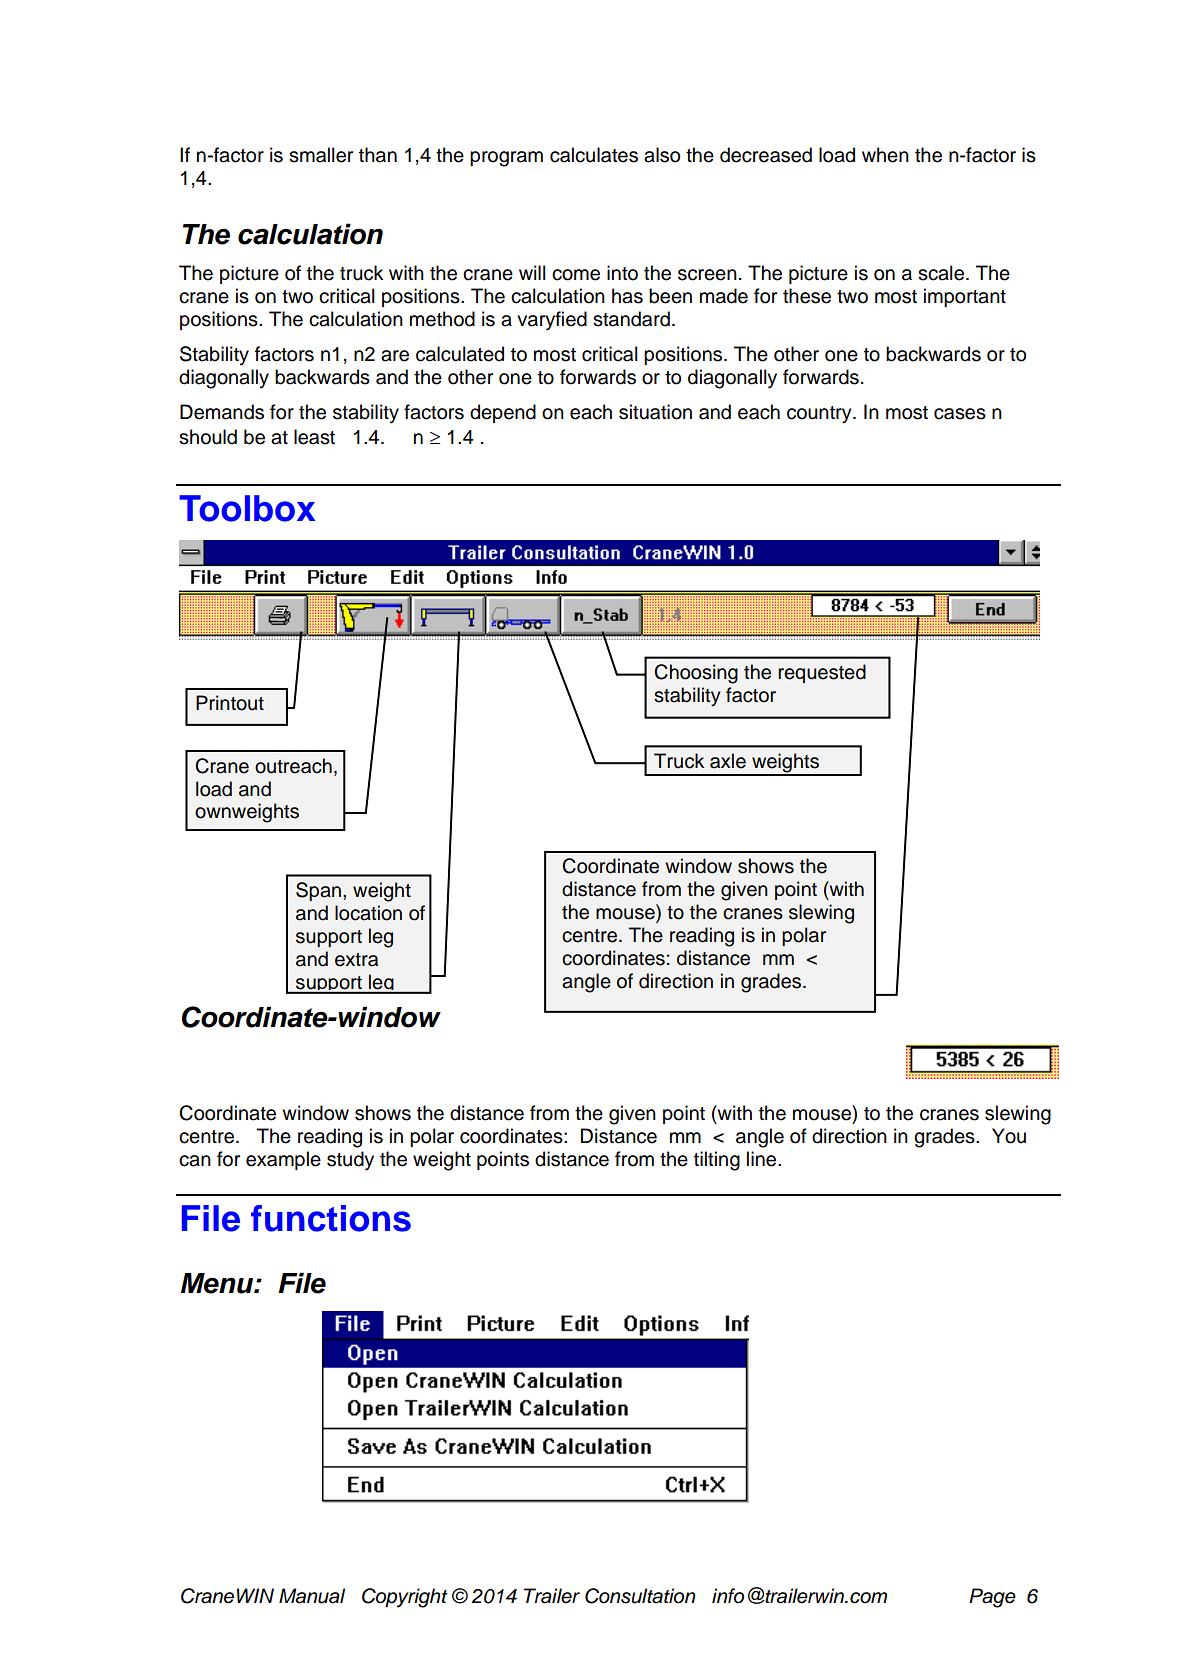  I want to click on smaller, so click(321, 155).
